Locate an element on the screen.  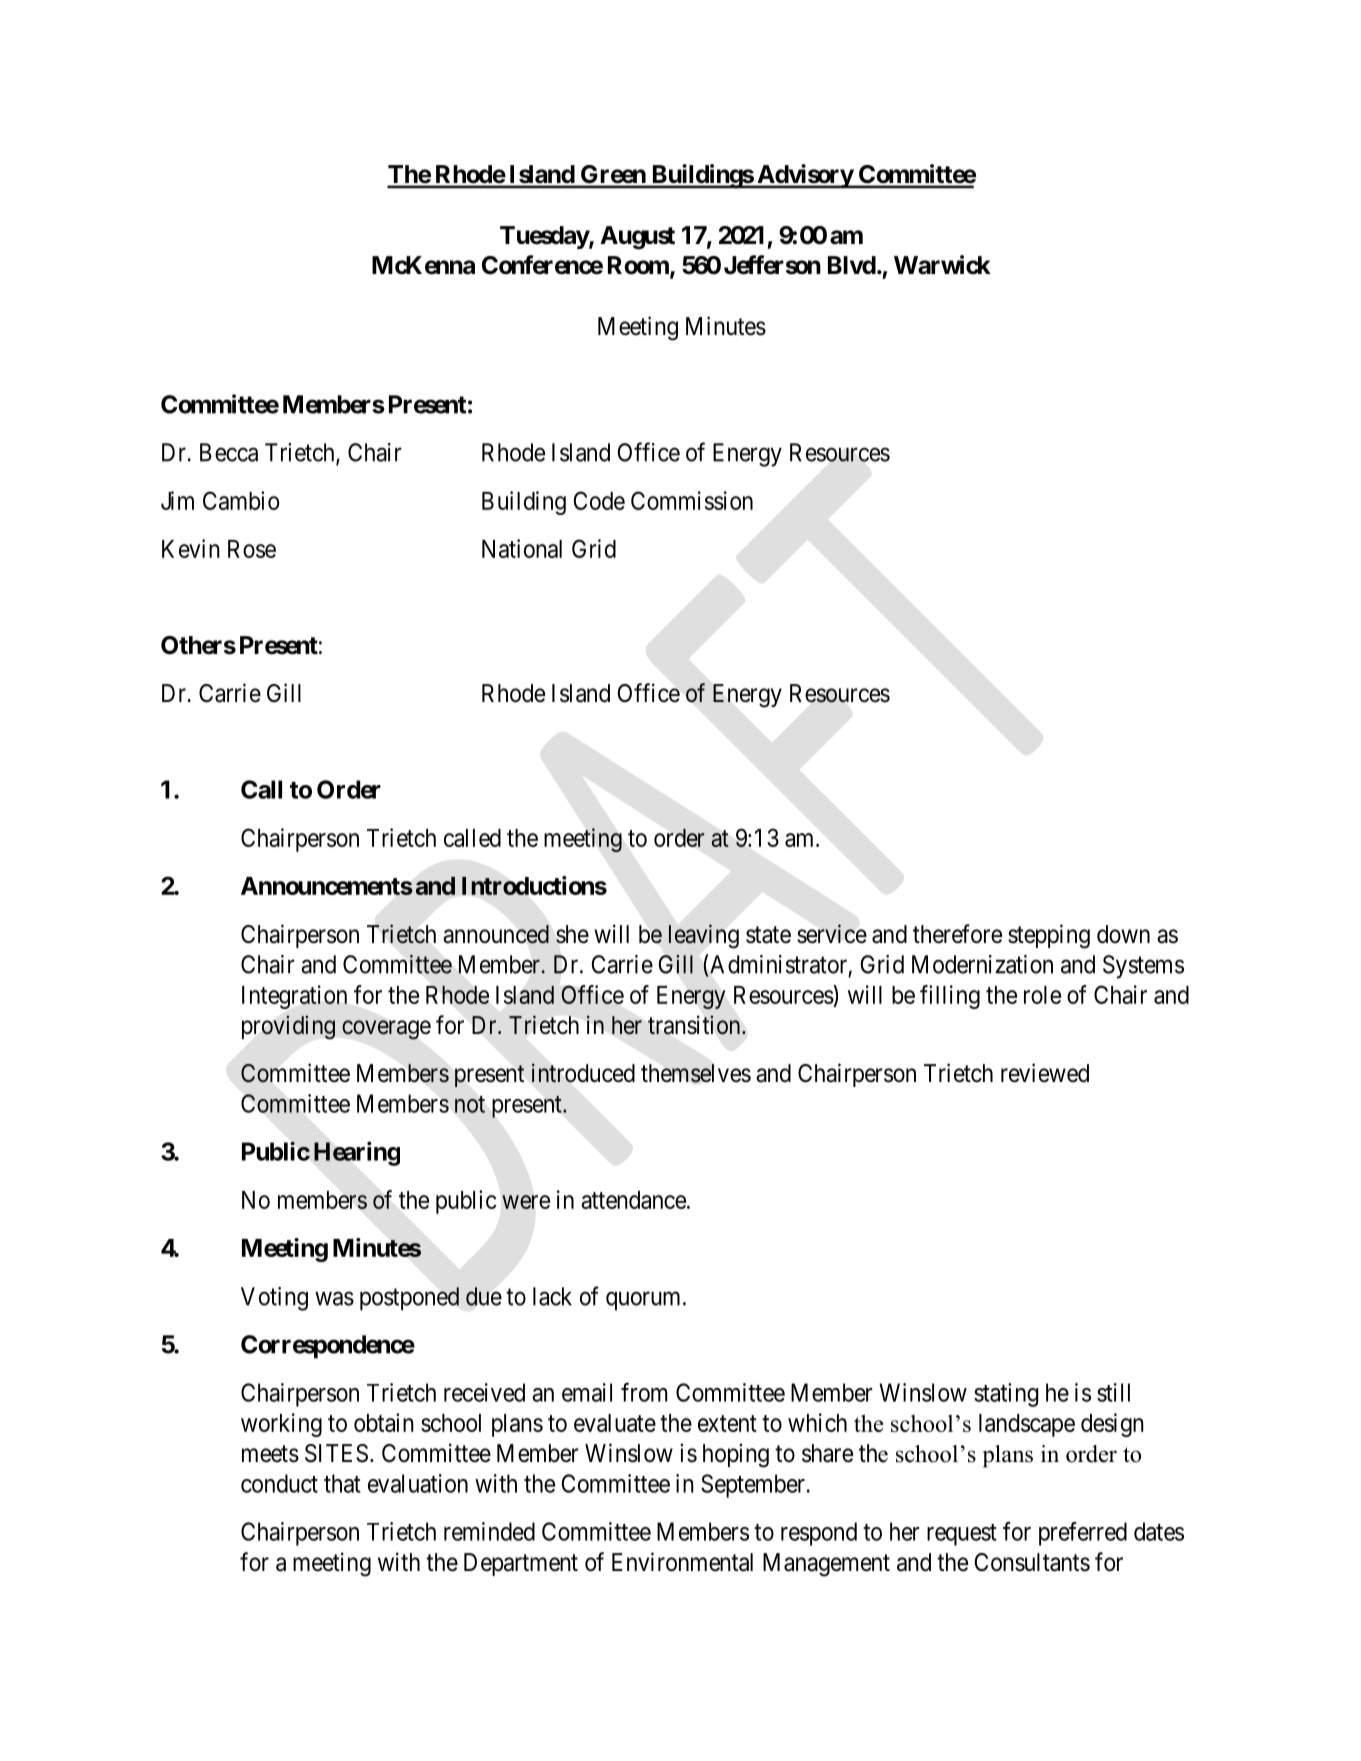
Becca is located at coordinates (229, 452).
